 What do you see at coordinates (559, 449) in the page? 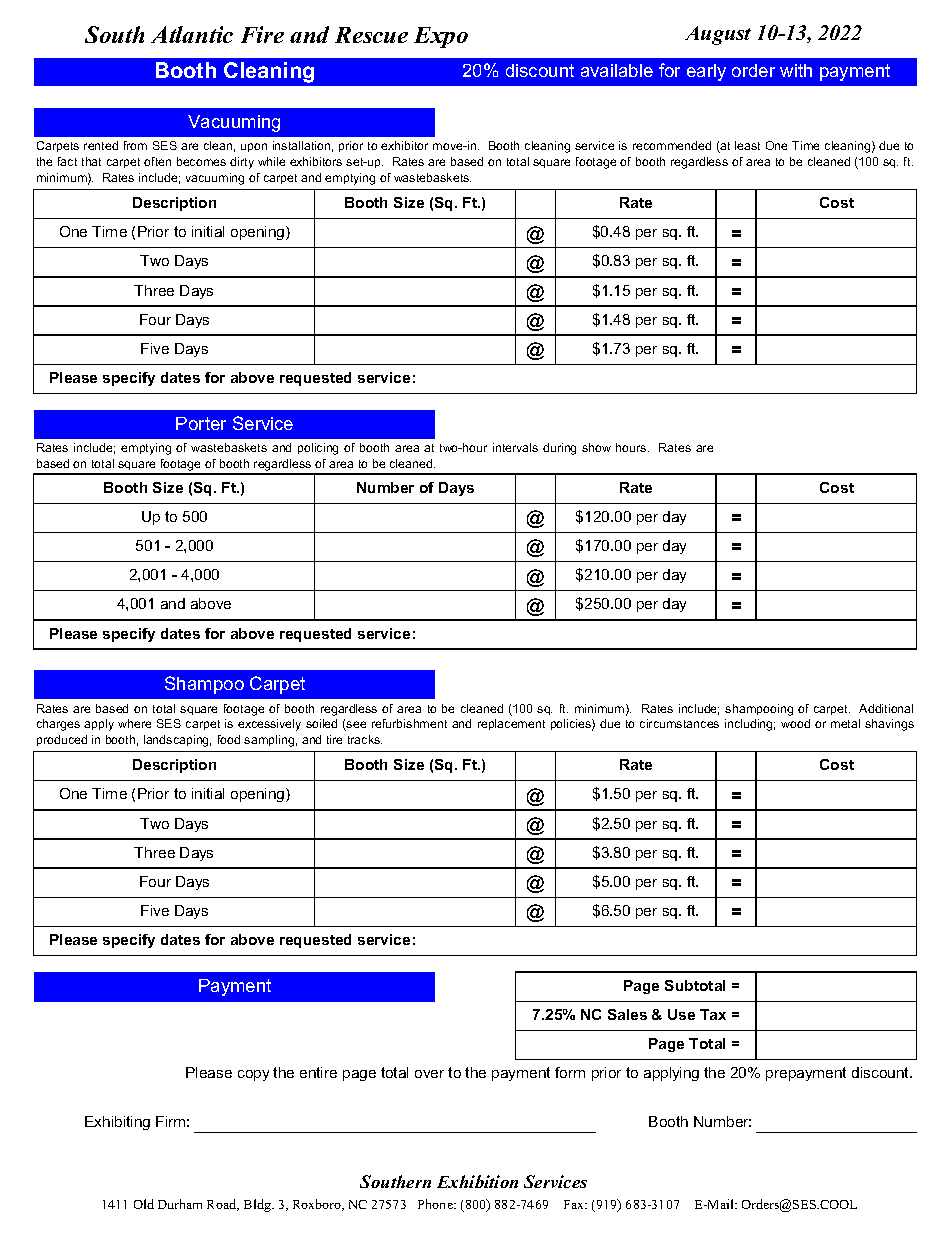
I see `during` at bounding box center [559, 449].
